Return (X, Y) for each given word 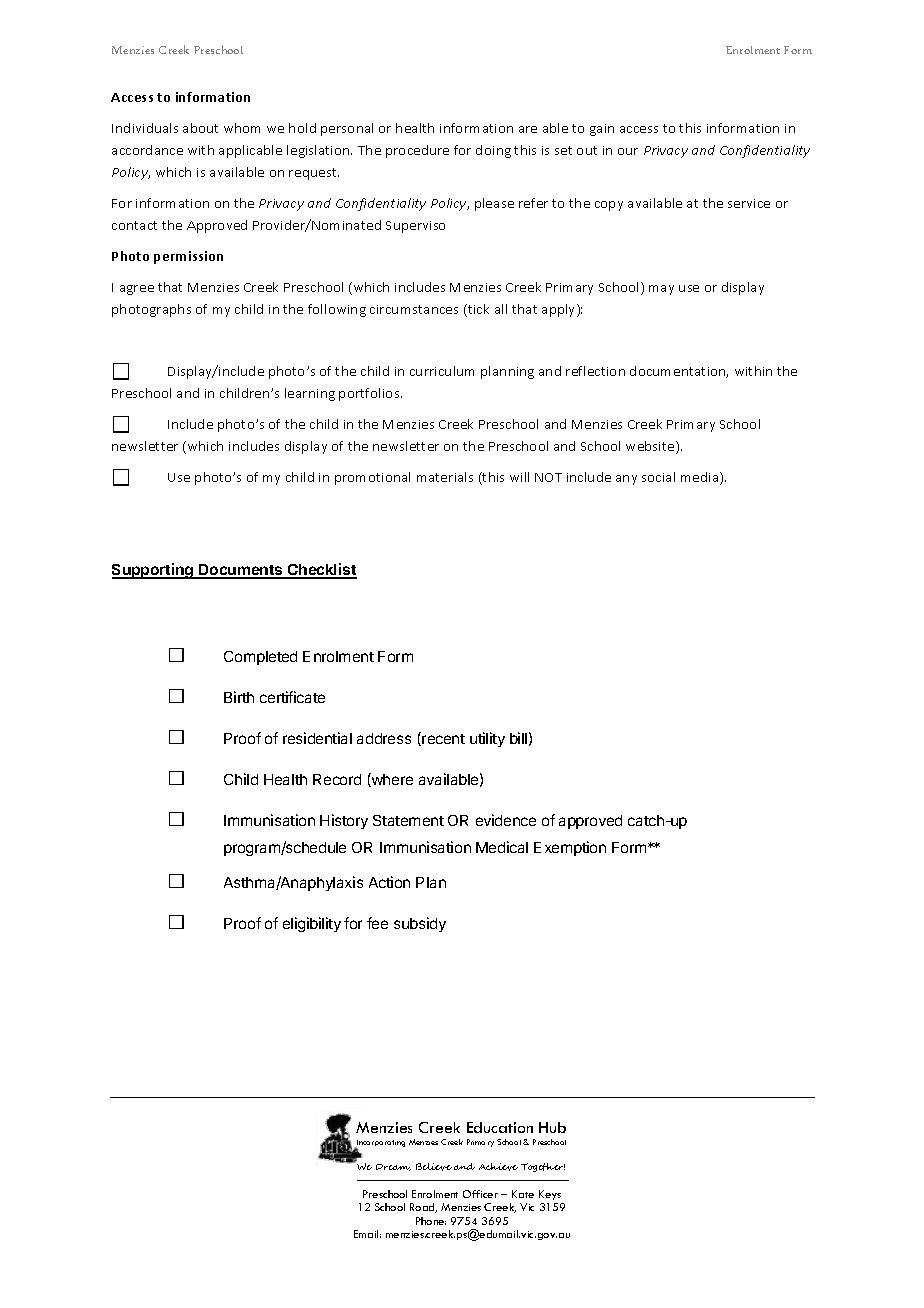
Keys (550, 1195)
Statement (408, 820)
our (628, 151)
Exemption (570, 848)
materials (445, 477)
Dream (393, 1167)
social (658, 477)
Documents (241, 571)
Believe (434, 1167)
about (200, 128)
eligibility (312, 924)
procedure (417, 151)
